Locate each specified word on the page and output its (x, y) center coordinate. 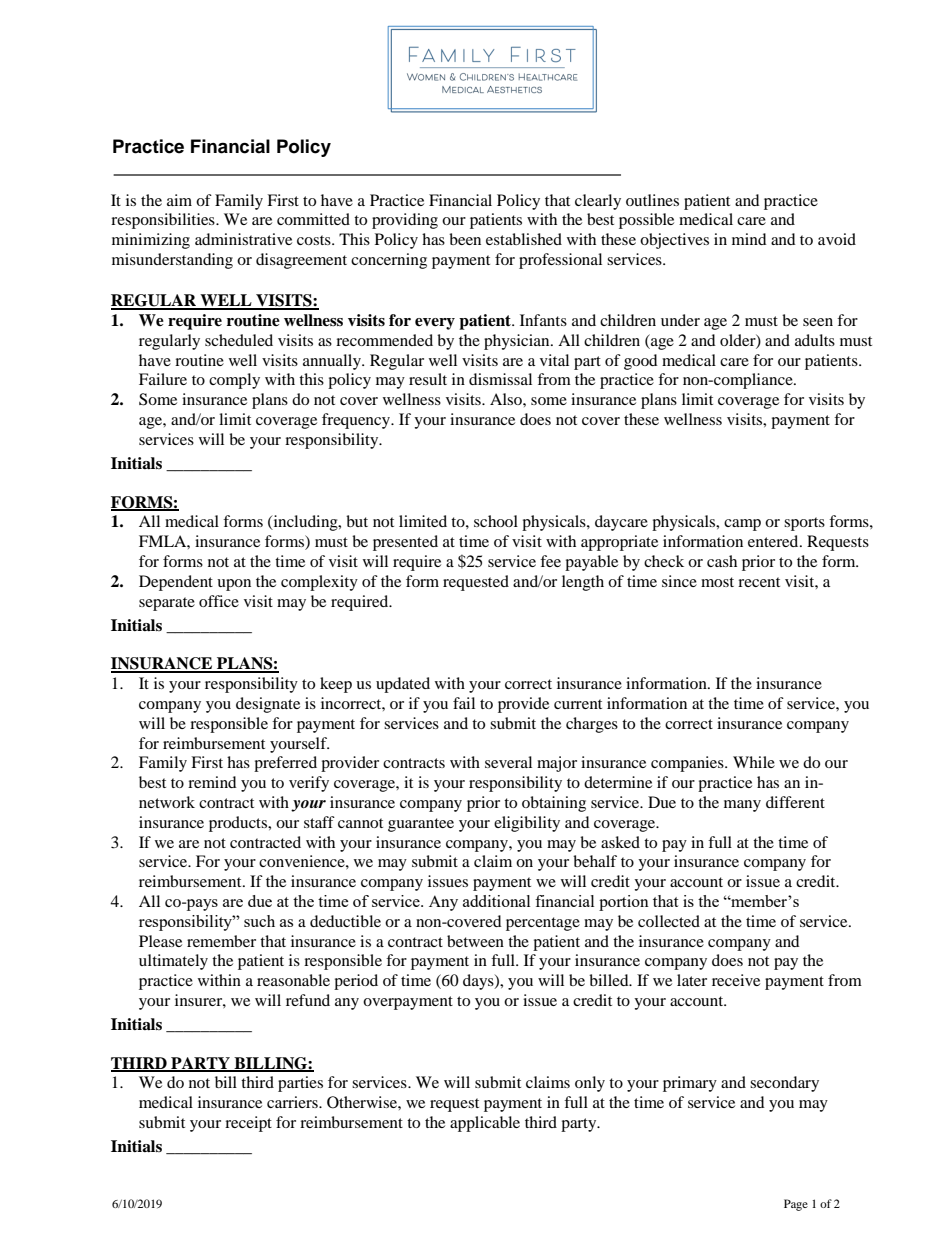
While (754, 762)
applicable (485, 1124)
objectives (674, 241)
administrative (243, 239)
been (465, 239)
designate (268, 705)
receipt (248, 1124)
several (508, 762)
